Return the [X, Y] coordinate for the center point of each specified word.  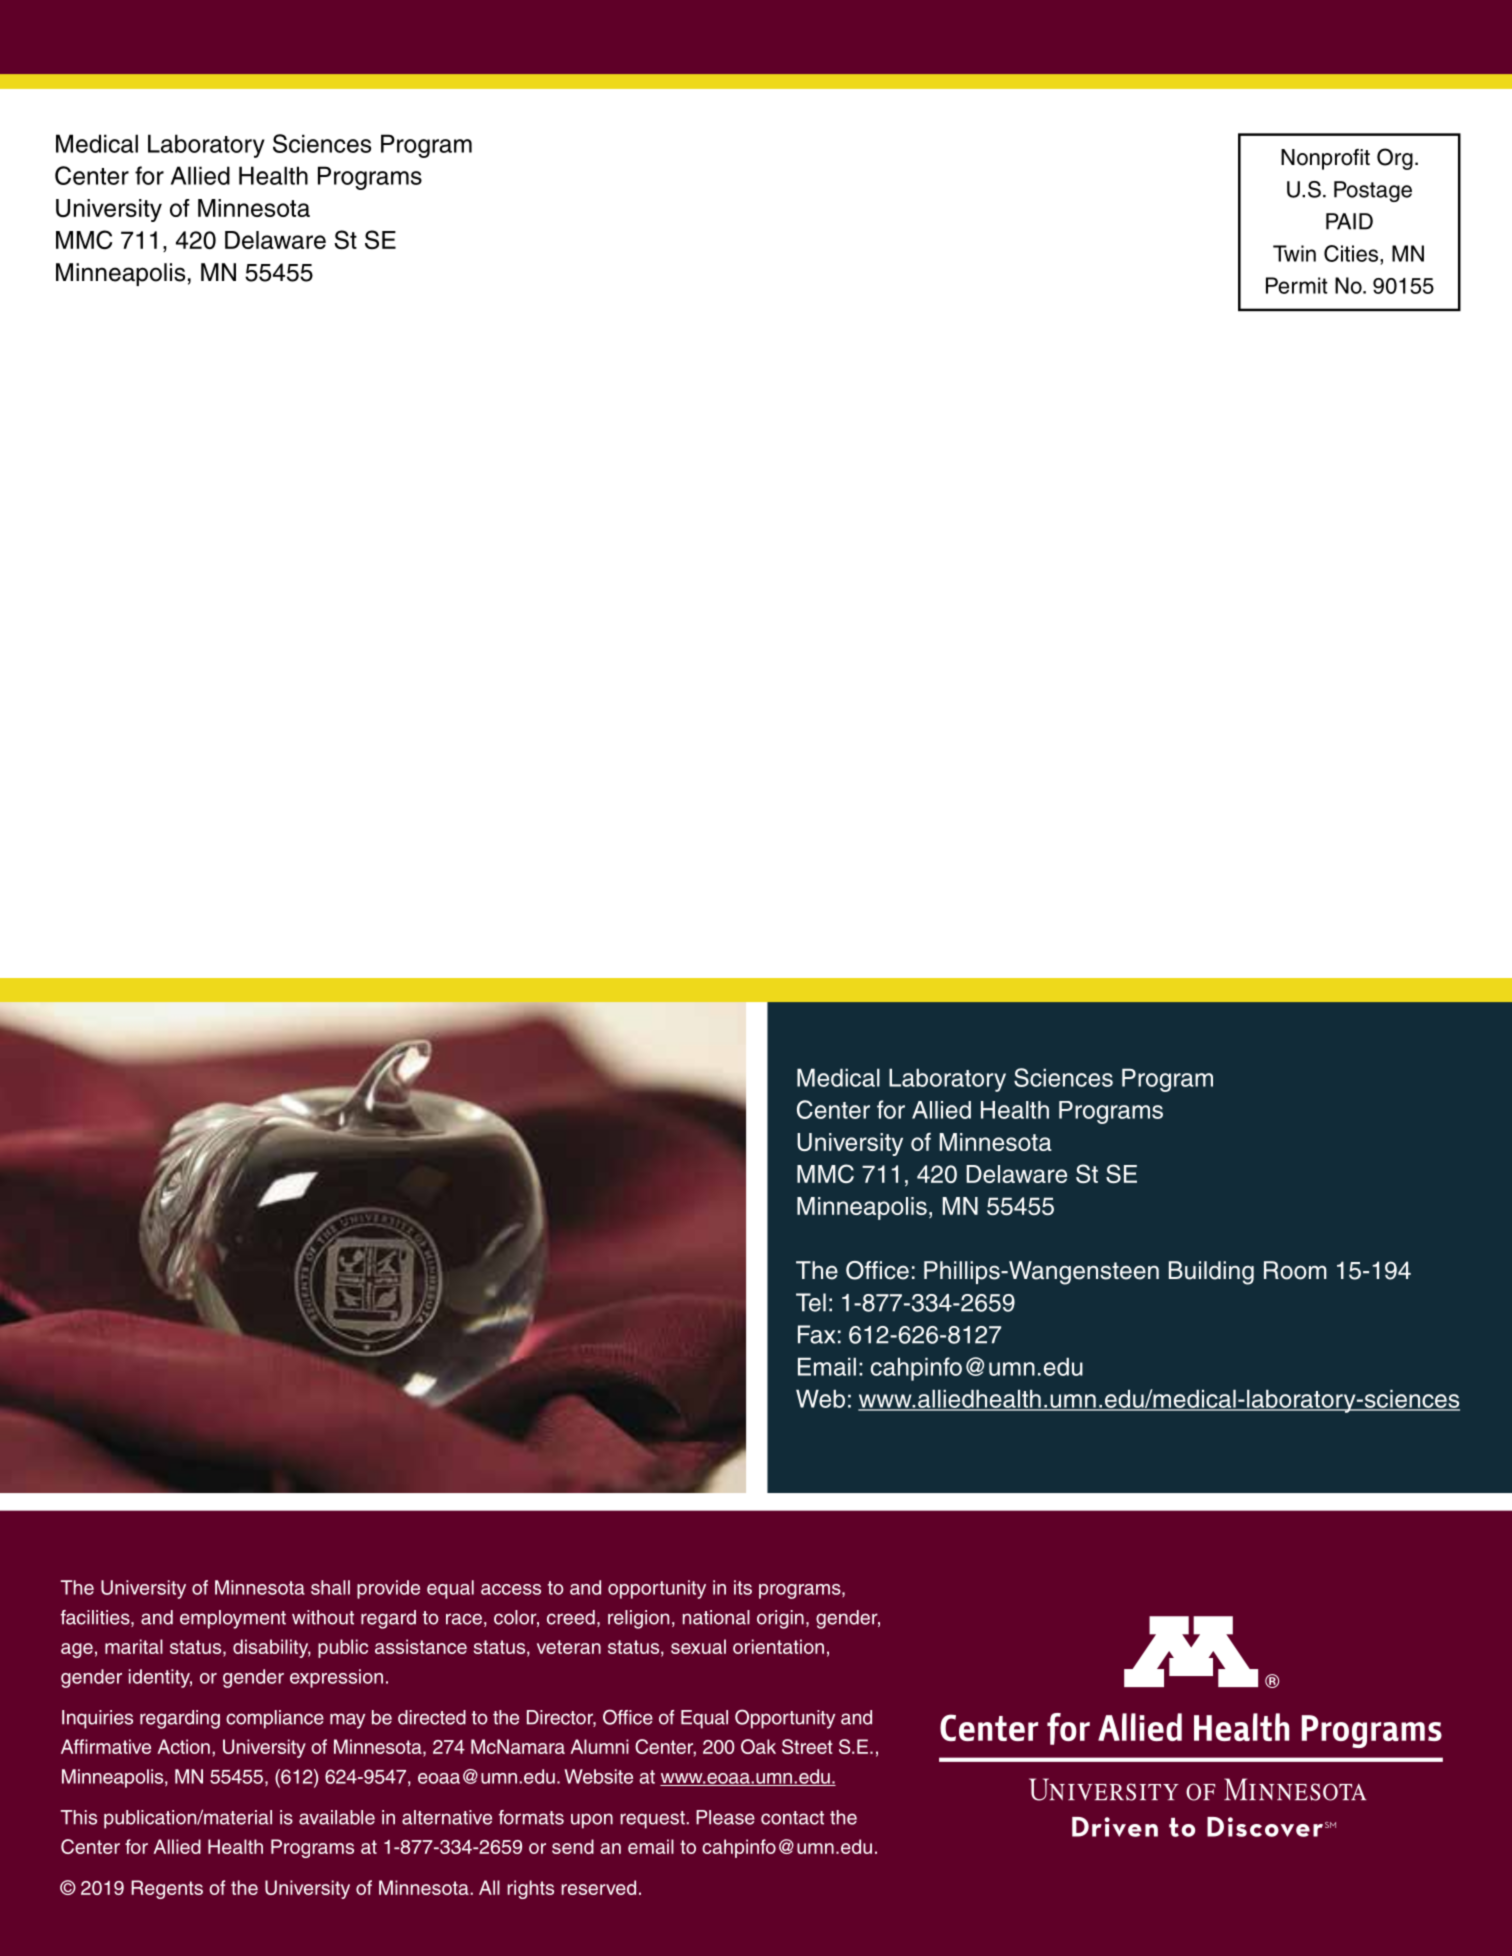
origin [780, 1619]
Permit [1297, 285]
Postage [1373, 191]
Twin [1294, 253]
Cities [1352, 253]
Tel [811, 1302]
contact [792, 1818]
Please [725, 1817]
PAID [1349, 221]
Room [1295, 1270]
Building [1211, 1273]
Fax [816, 1334]
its [743, 1587]
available [337, 1817]
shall [330, 1587]
